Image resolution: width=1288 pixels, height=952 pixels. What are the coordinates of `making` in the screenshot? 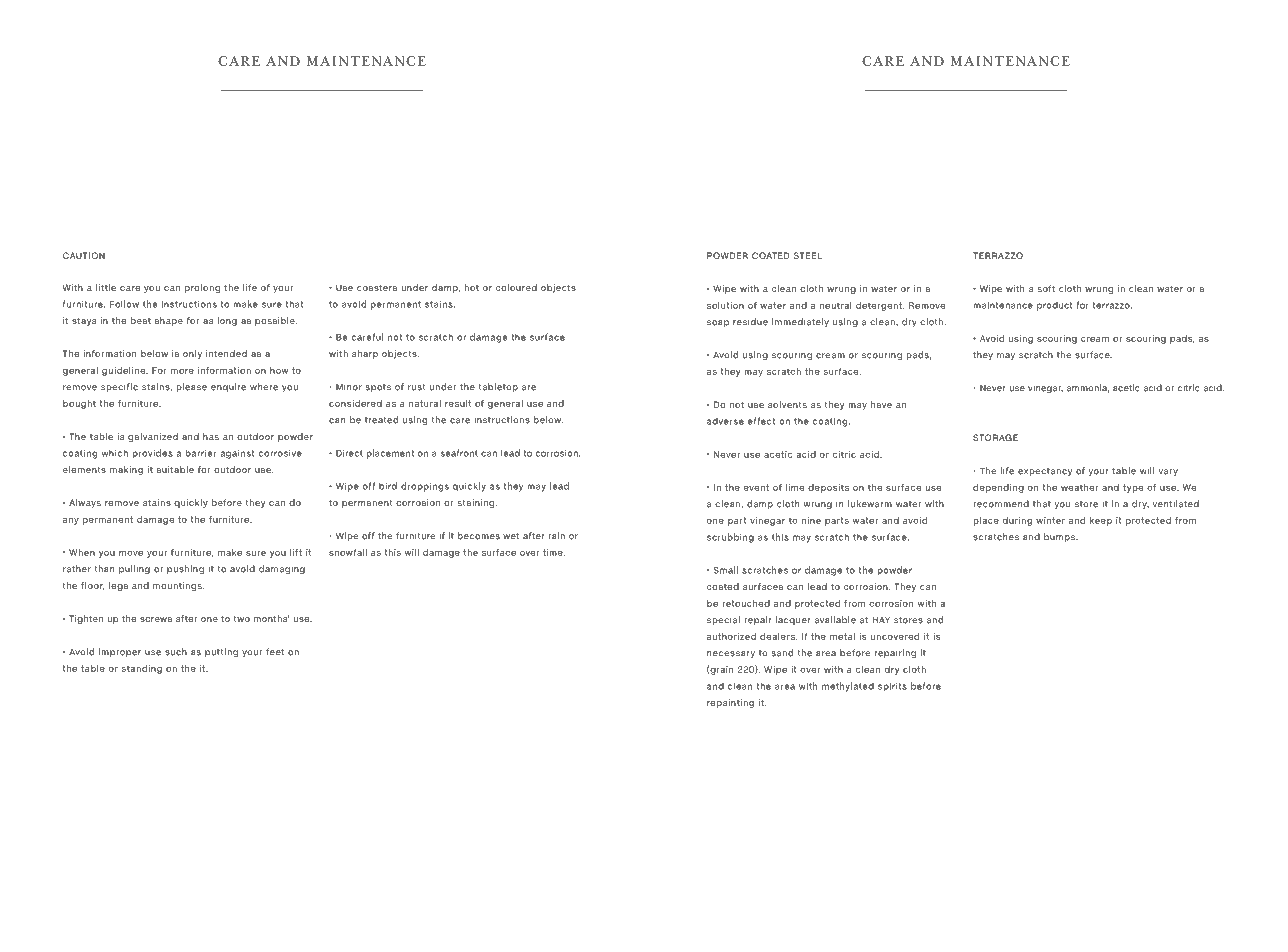 It's located at (126, 470).
